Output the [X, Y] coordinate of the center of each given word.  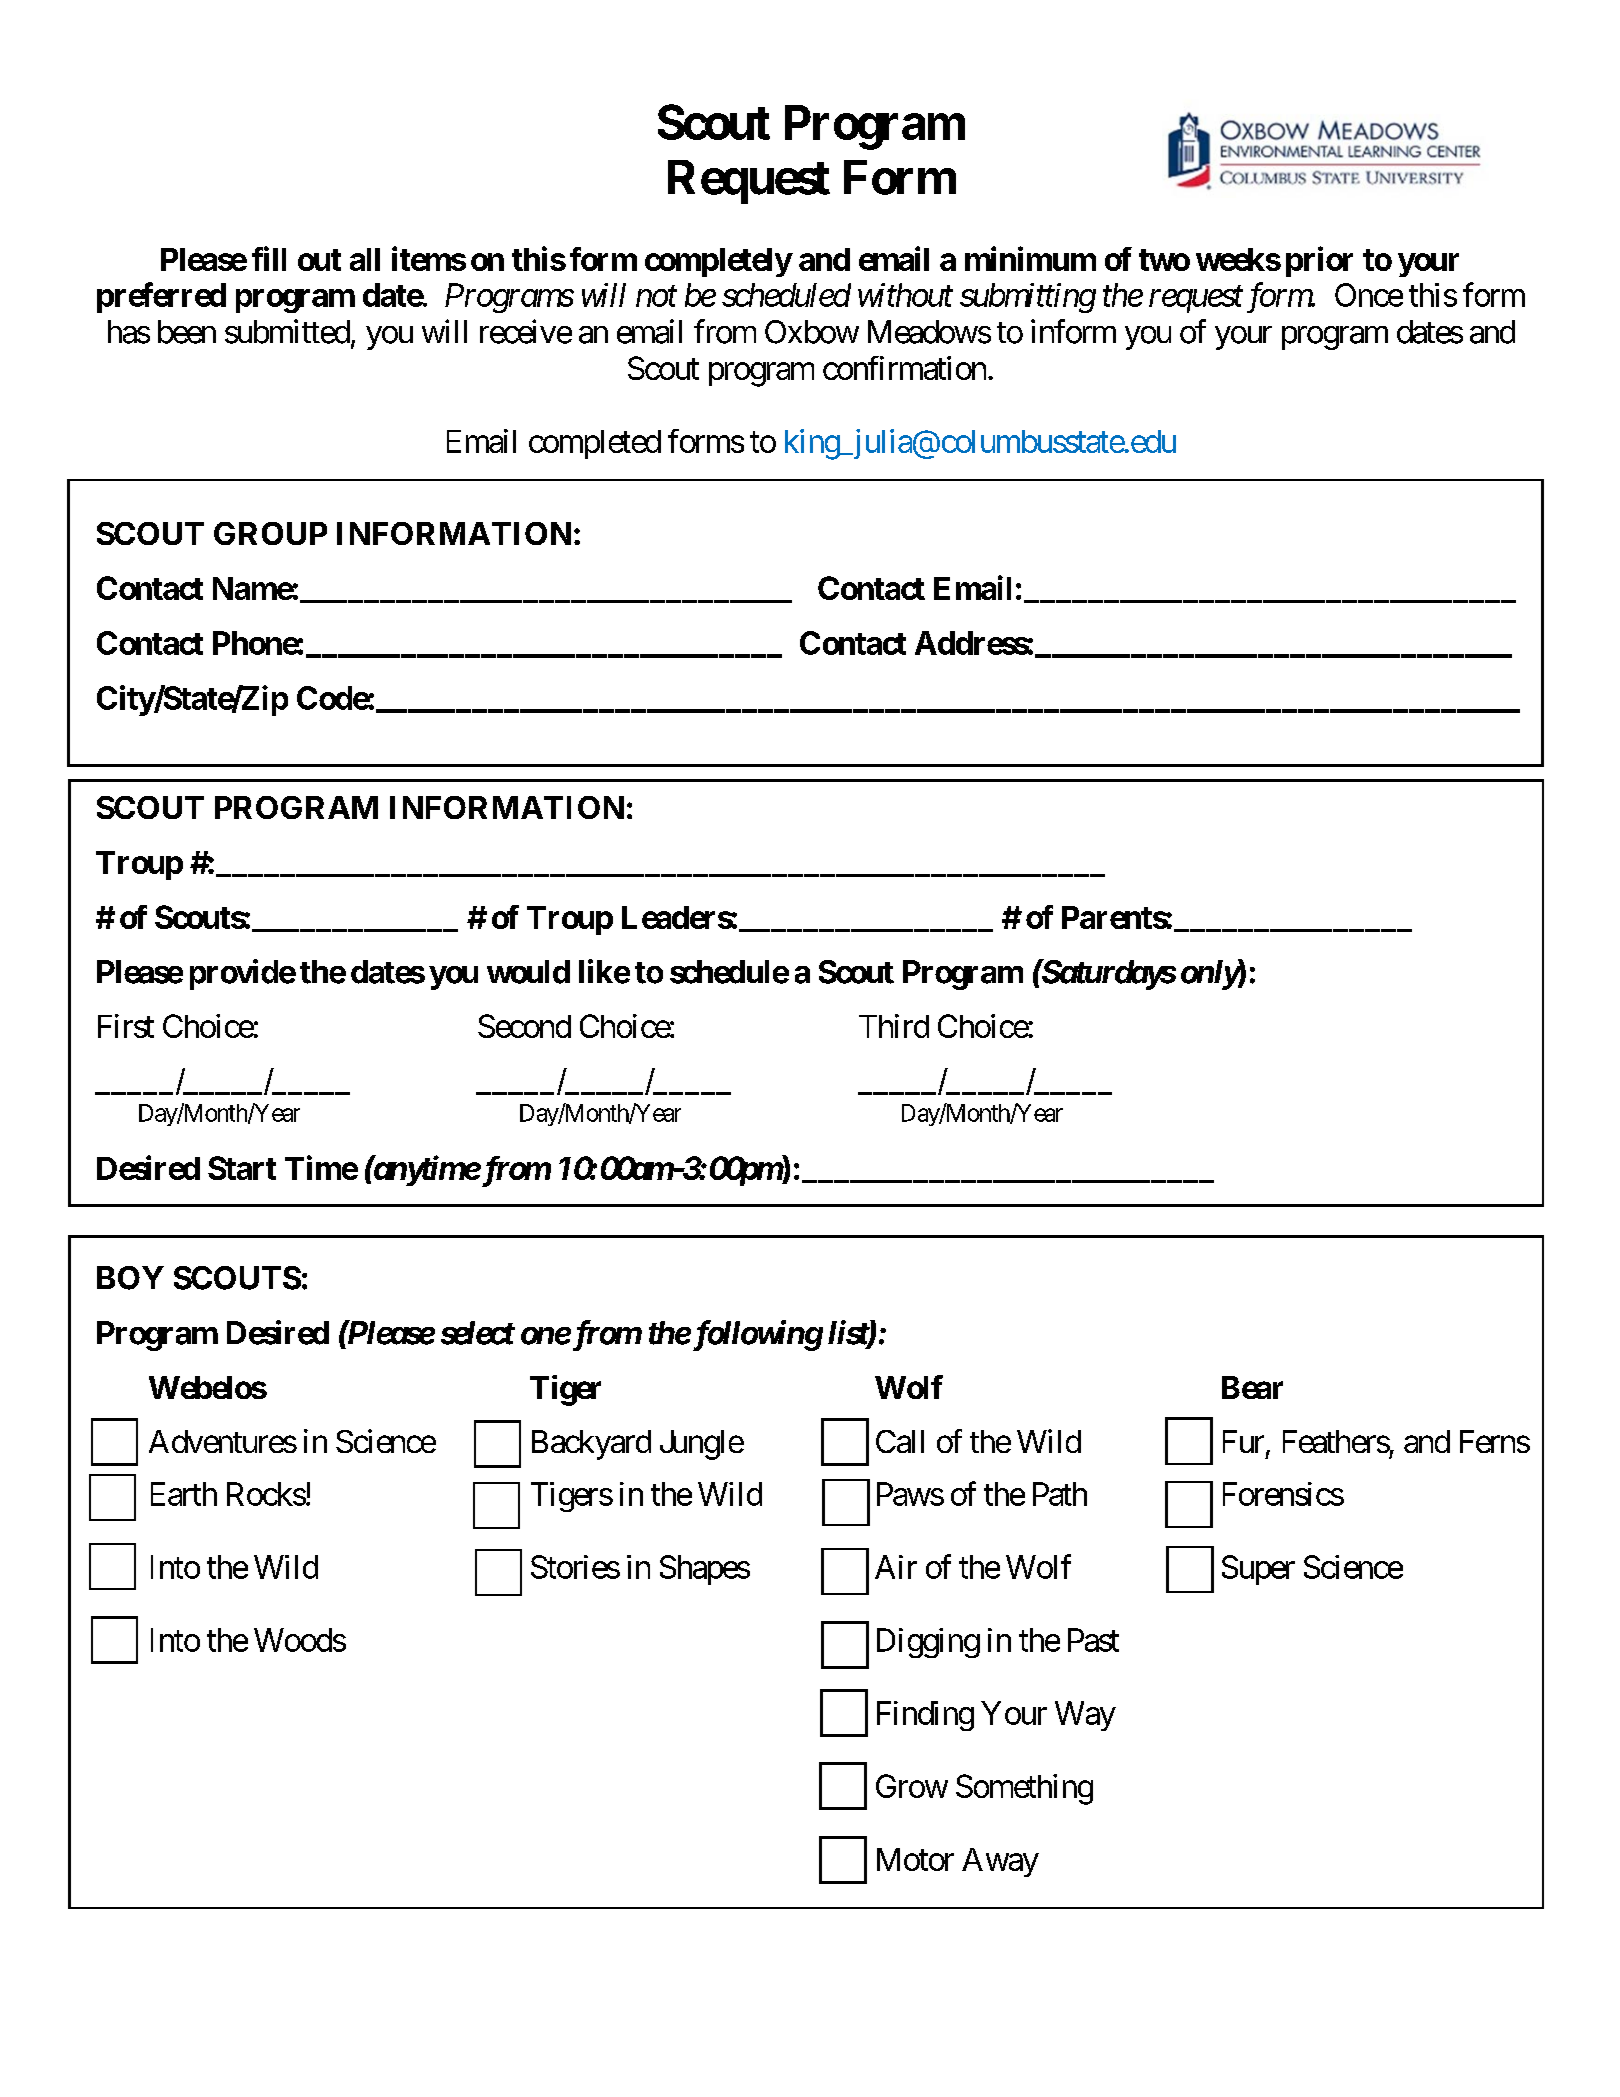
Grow [912, 1786]
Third [894, 1026]
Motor [915, 1859]
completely [718, 262]
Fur [1243, 1441]
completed [595, 444]
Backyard [591, 1445]
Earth [184, 1494]
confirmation [904, 368]
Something [1024, 1789]
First [126, 1026]
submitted [287, 331]
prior [1319, 261]
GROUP [270, 533]
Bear [1252, 1387]
